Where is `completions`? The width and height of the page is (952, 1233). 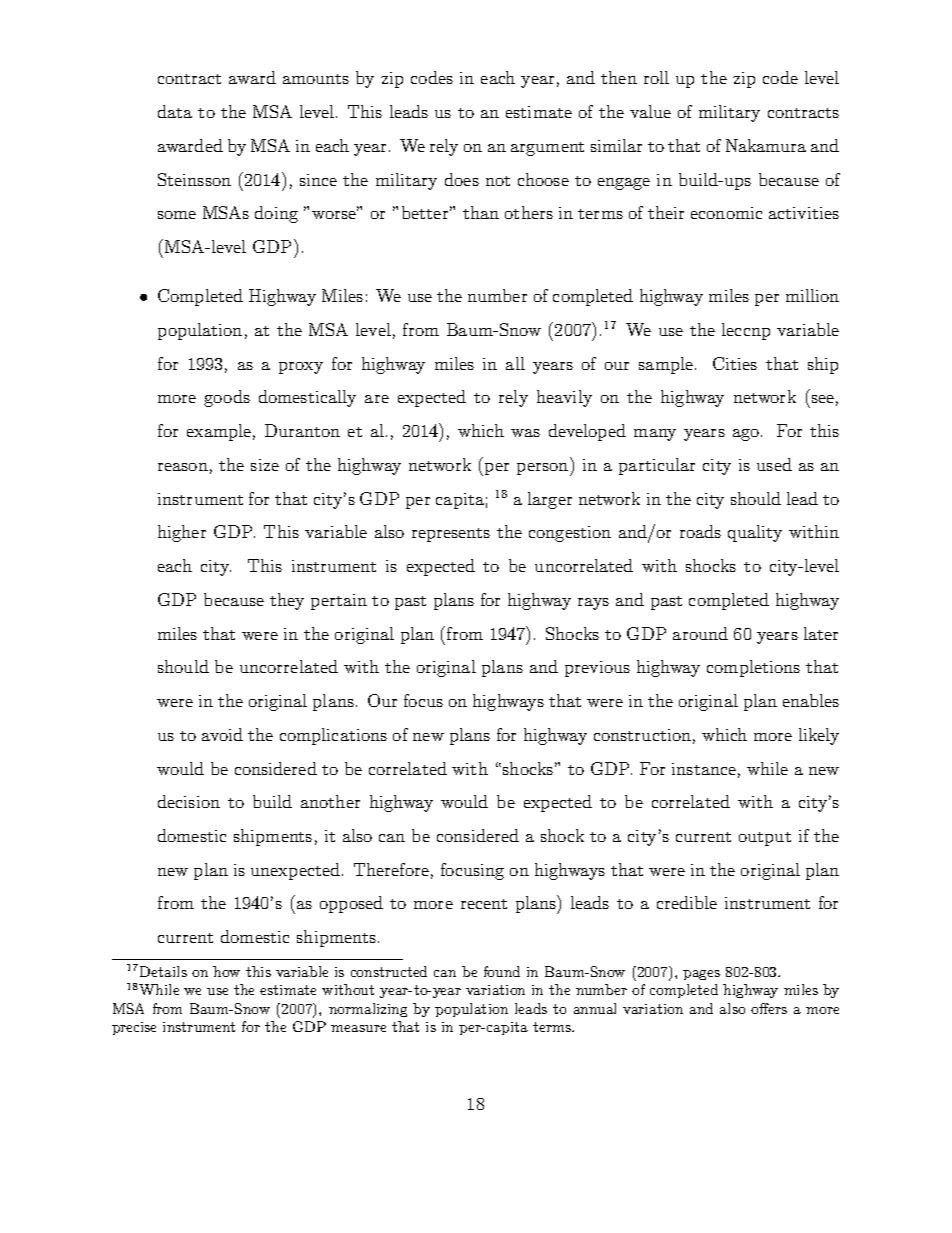 completions is located at coordinates (753, 668).
